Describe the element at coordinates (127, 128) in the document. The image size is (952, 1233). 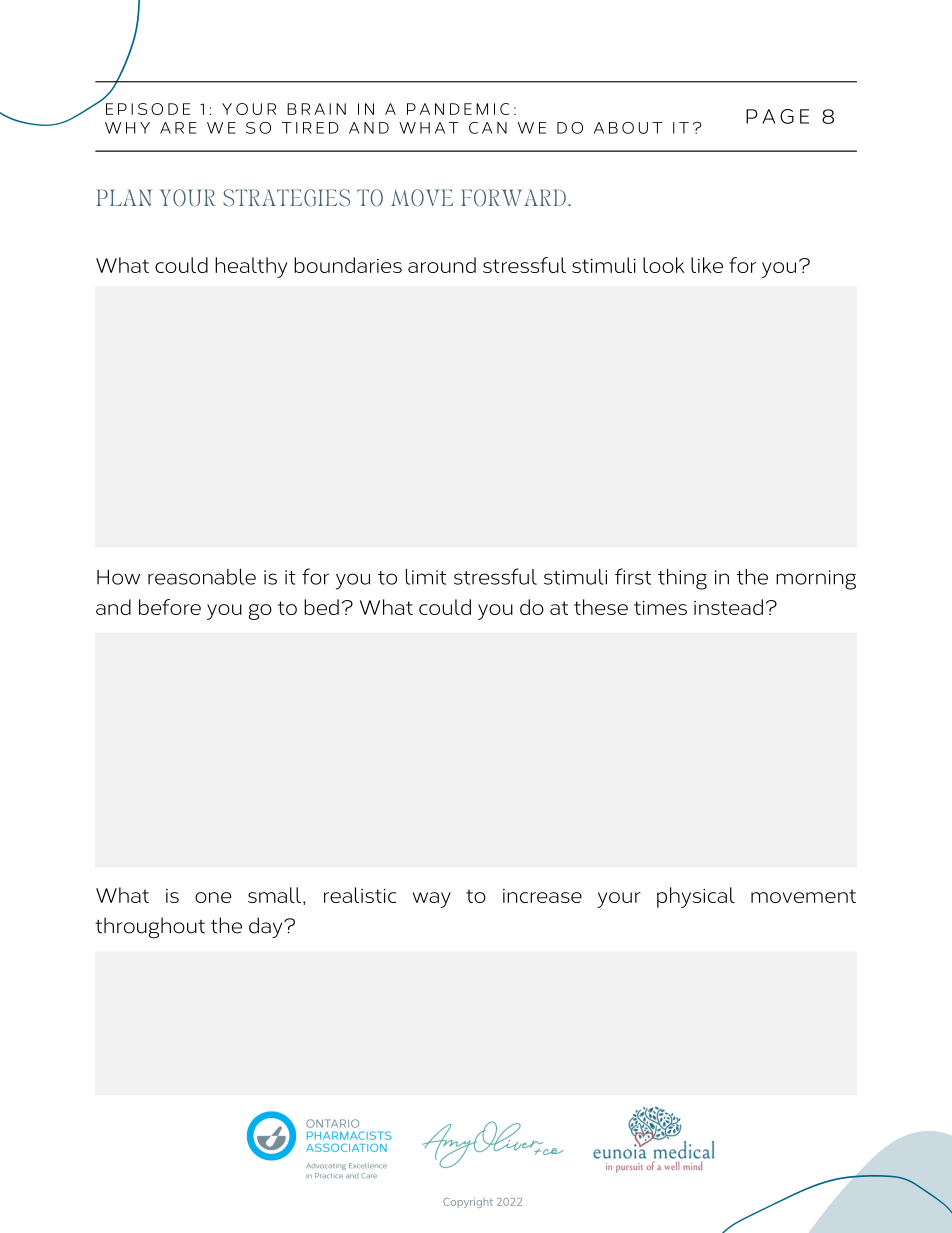
I see `WHY` at that location.
